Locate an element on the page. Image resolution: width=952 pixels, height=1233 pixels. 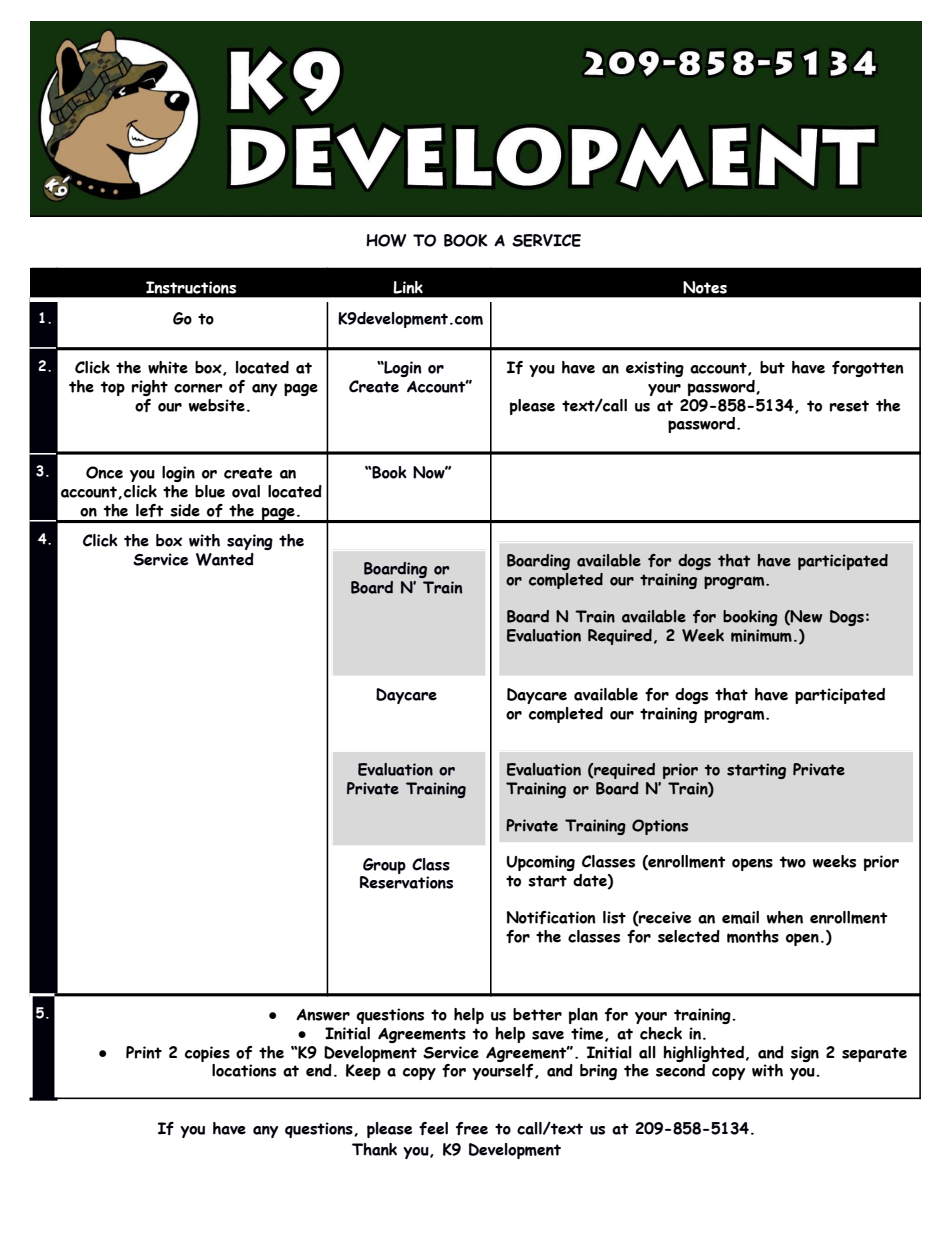
Notes is located at coordinates (705, 287).
